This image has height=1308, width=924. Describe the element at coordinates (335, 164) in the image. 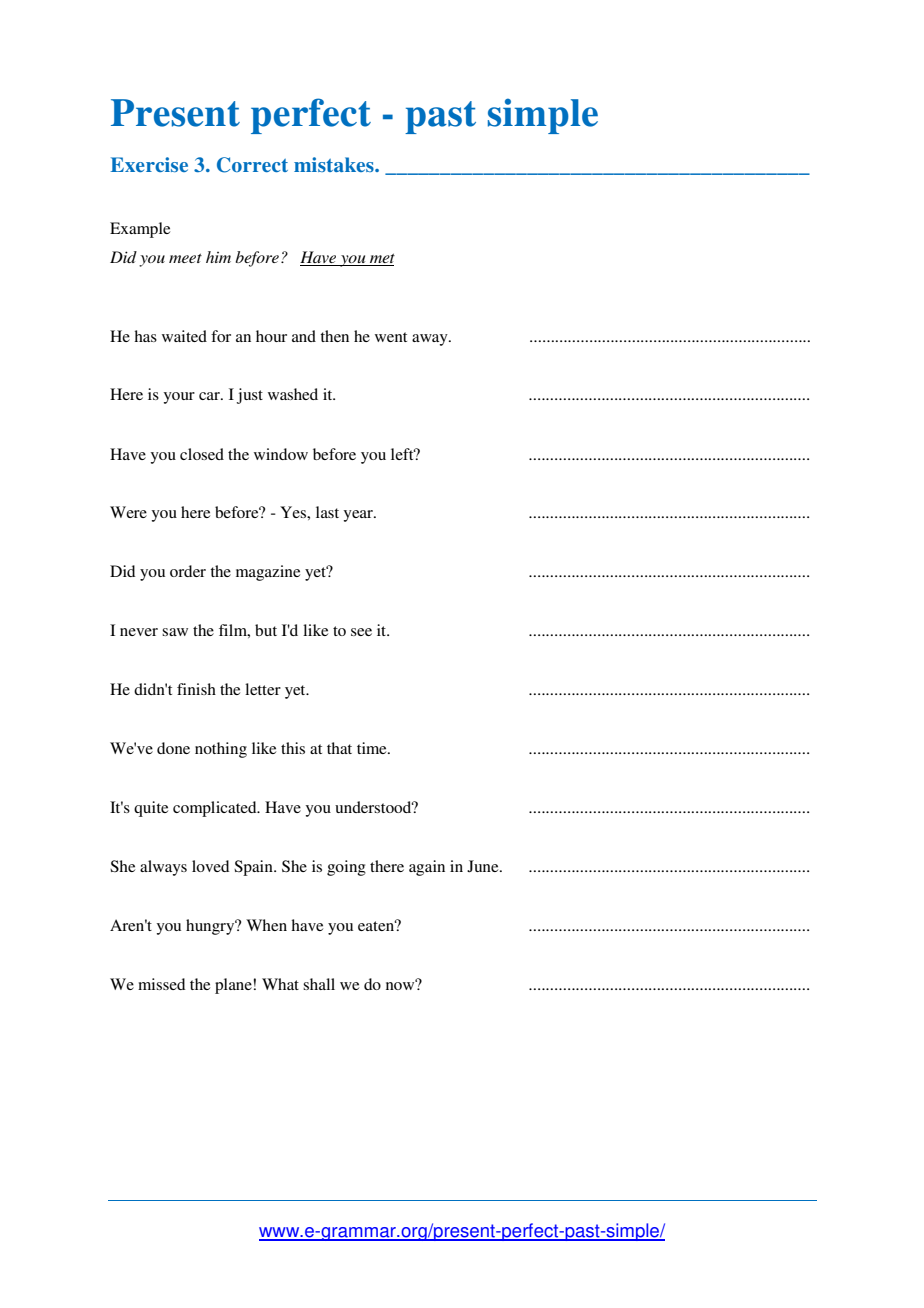

I see `mistakes` at that location.
